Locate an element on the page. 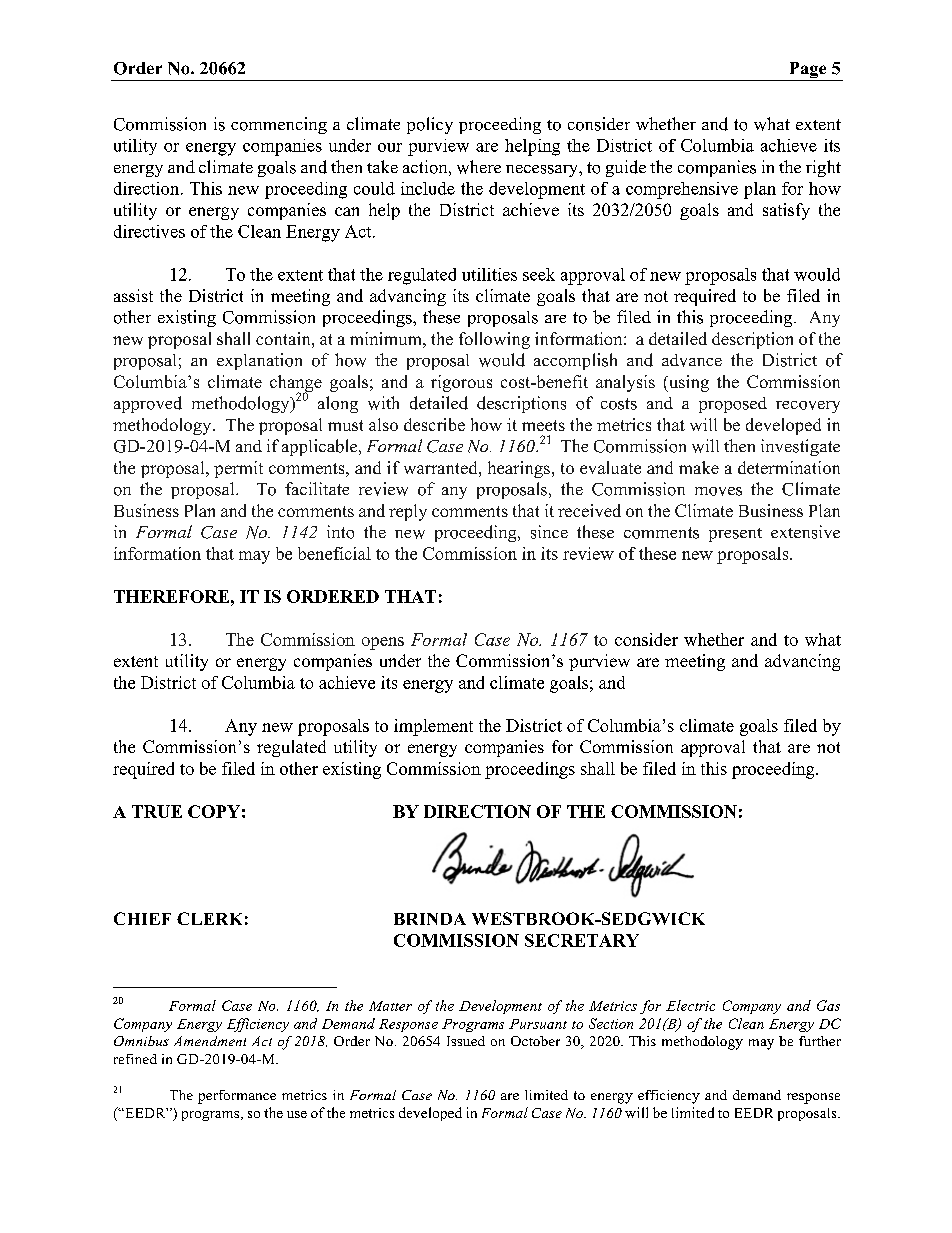 This page has height=1233, width=952. implement is located at coordinates (433, 727).
